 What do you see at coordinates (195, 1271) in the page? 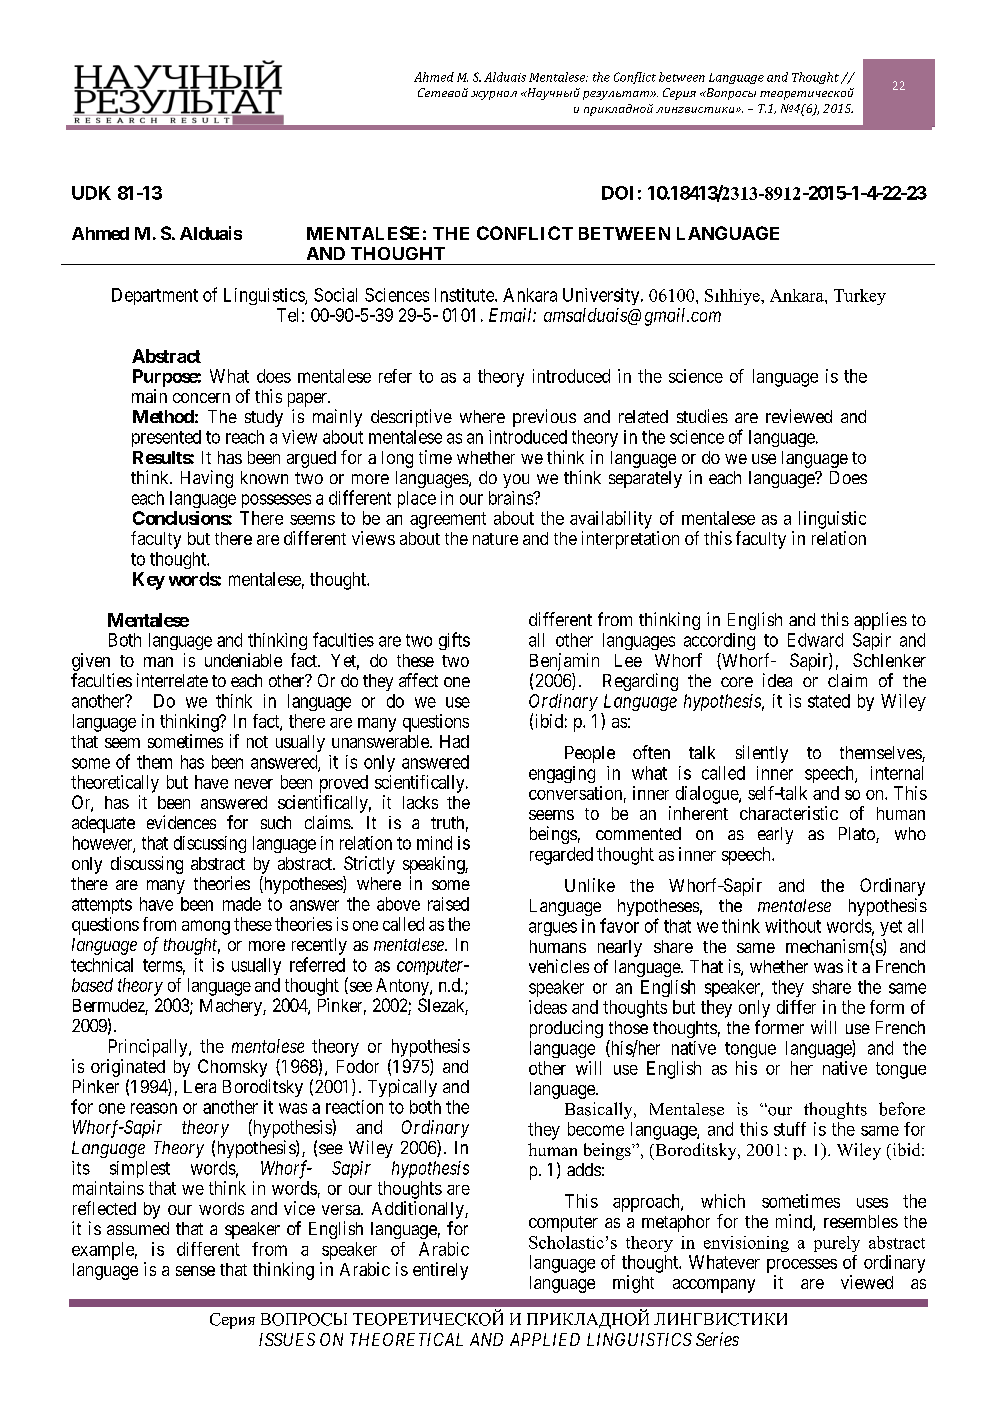
I see `sense` at bounding box center [195, 1271].
